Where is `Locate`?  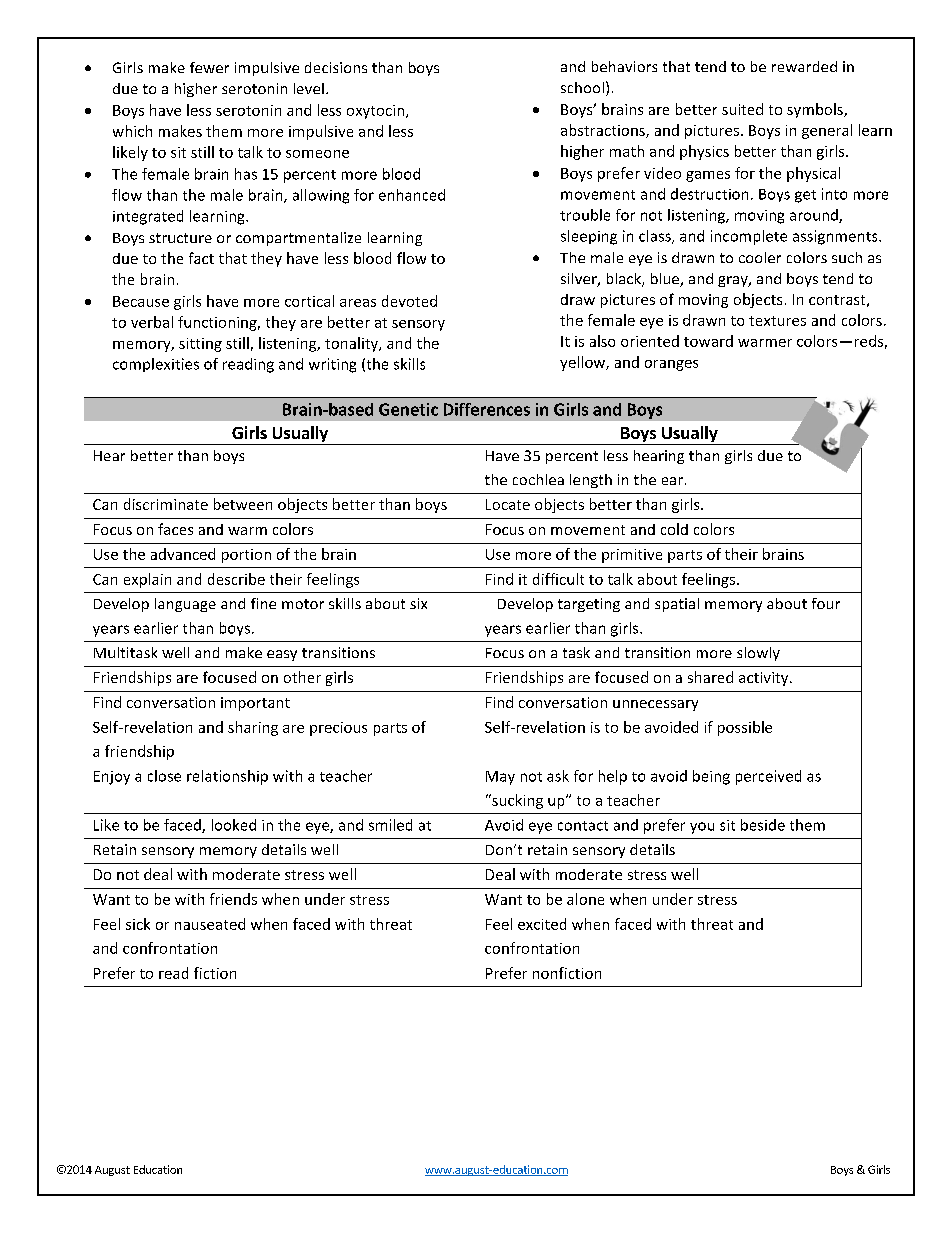 Locate is located at coordinates (508, 504).
